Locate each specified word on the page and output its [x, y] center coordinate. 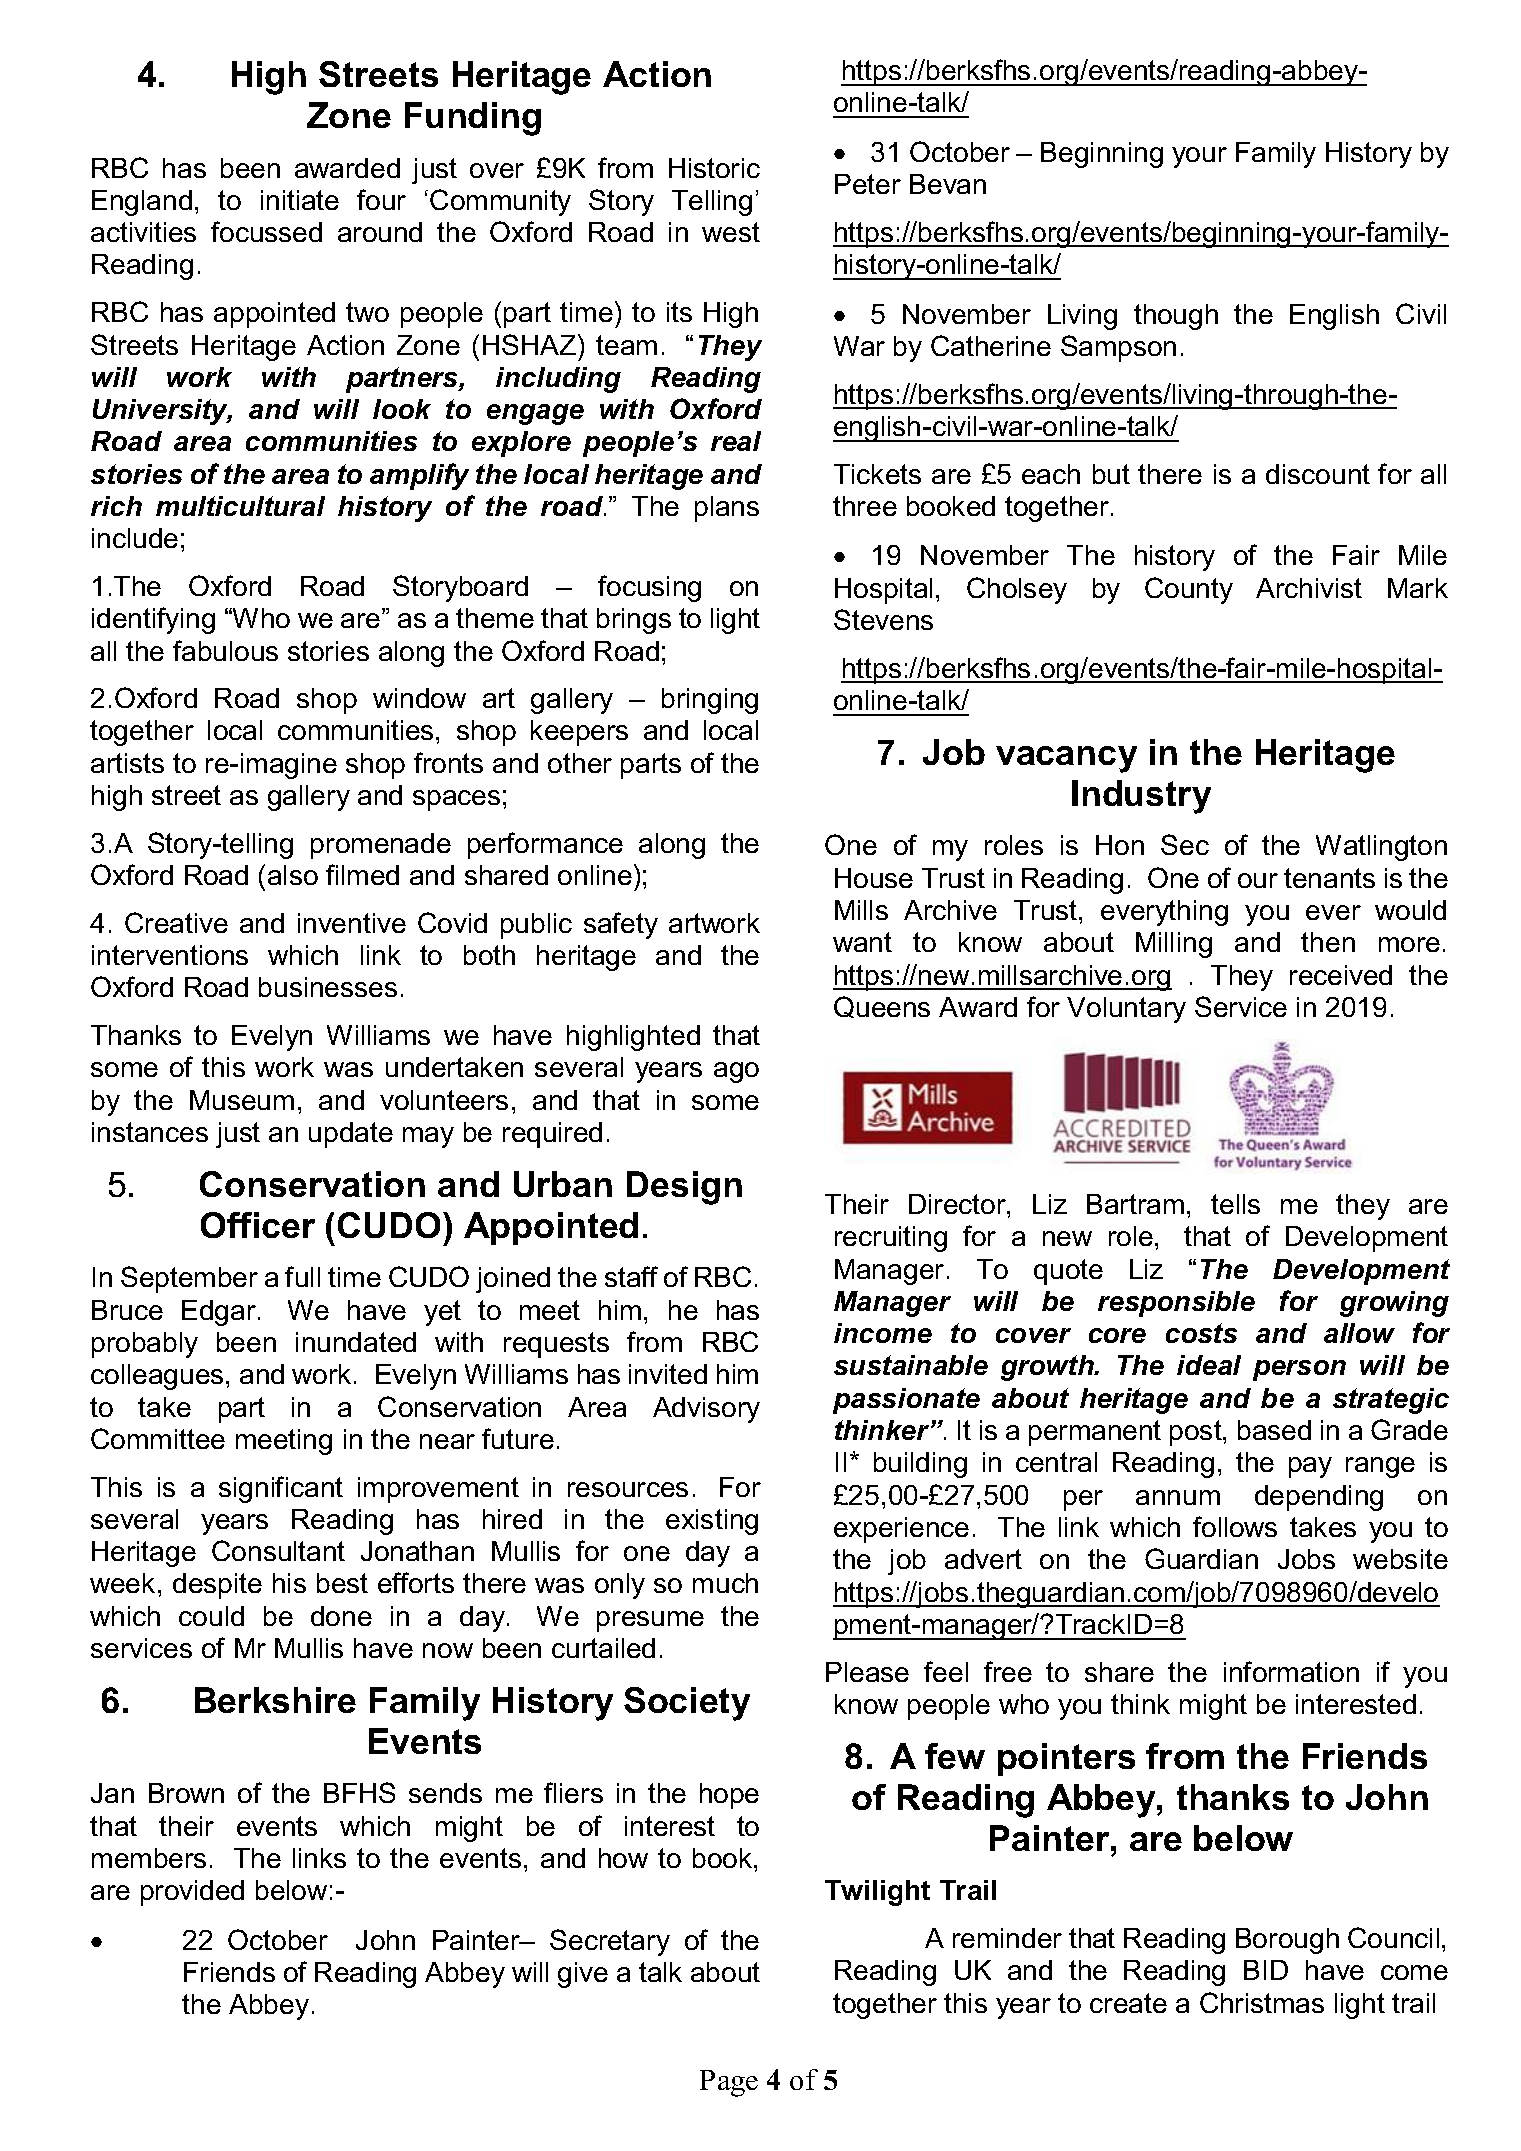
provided [192, 1893]
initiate [300, 200]
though [1176, 317]
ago [736, 1072]
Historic [714, 168]
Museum [242, 1100]
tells [1235, 1204]
